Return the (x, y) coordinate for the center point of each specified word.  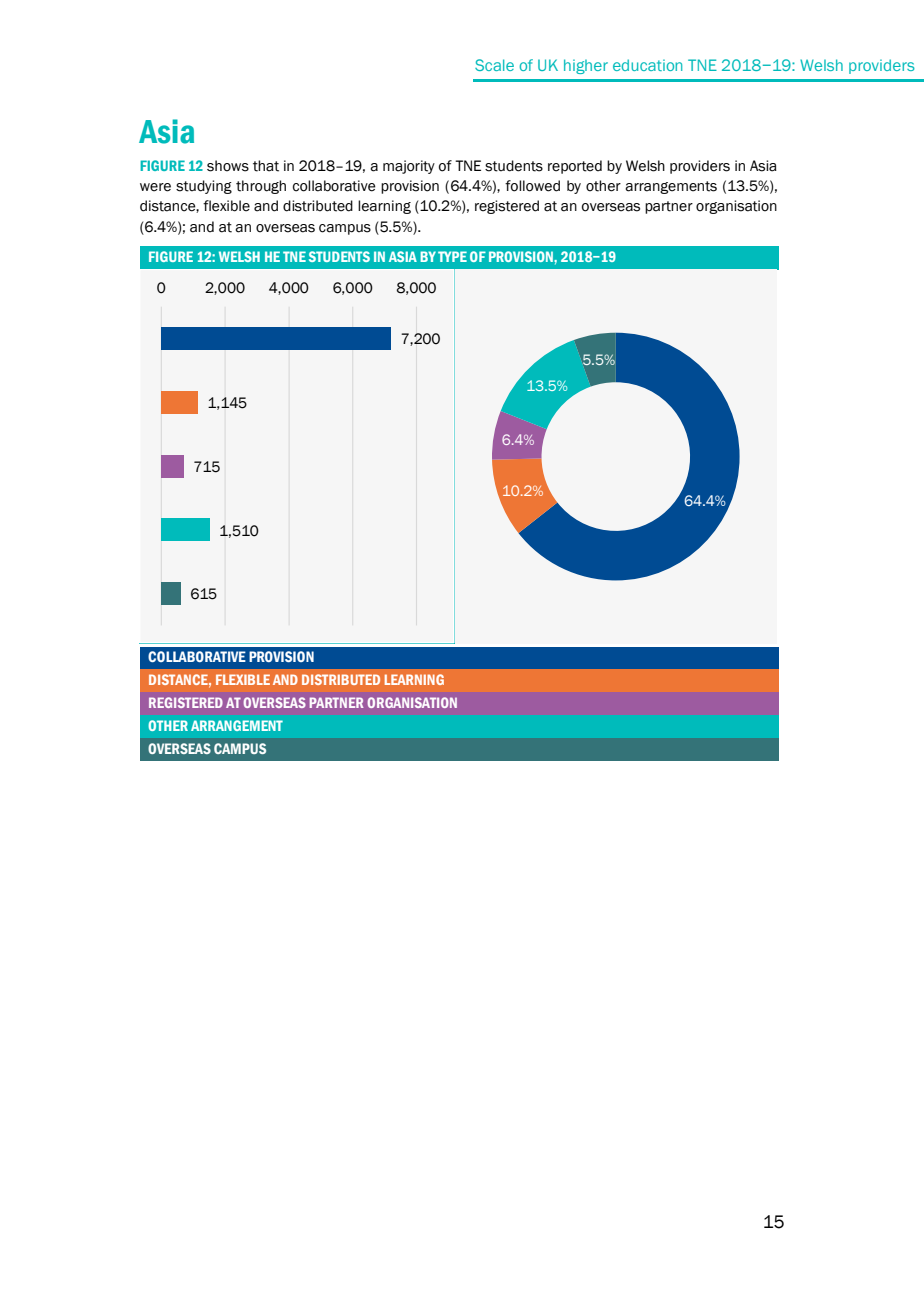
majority (409, 167)
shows (228, 166)
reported (575, 167)
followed (532, 186)
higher (586, 66)
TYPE (452, 256)
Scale (494, 65)
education (647, 65)
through (261, 187)
